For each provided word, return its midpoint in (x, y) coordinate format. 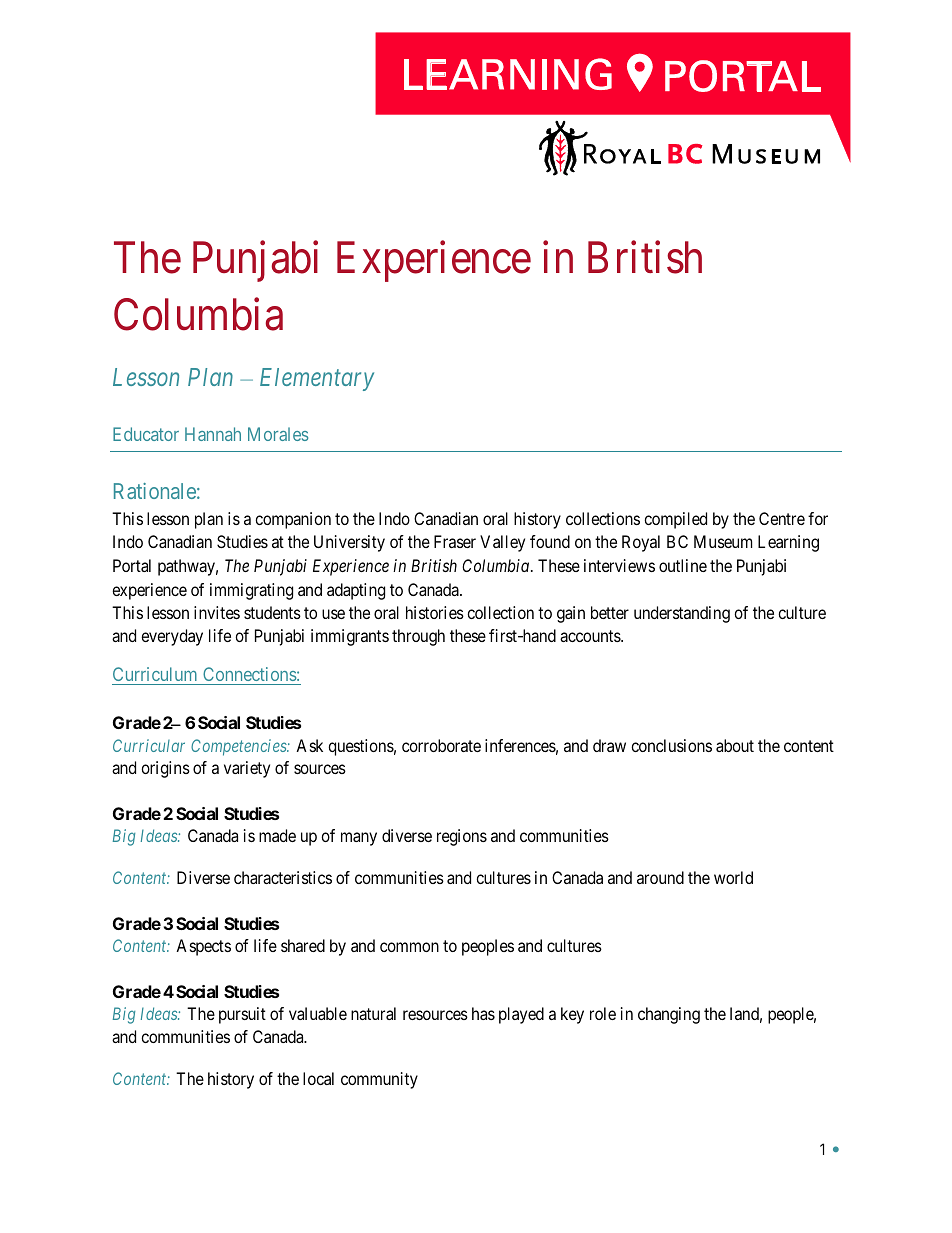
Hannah (213, 434)
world (733, 877)
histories (435, 612)
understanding (682, 614)
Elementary (317, 379)
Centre (782, 518)
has (483, 1013)
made (277, 835)
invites (217, 612)
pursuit (242, 1015)
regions (462, 837)
